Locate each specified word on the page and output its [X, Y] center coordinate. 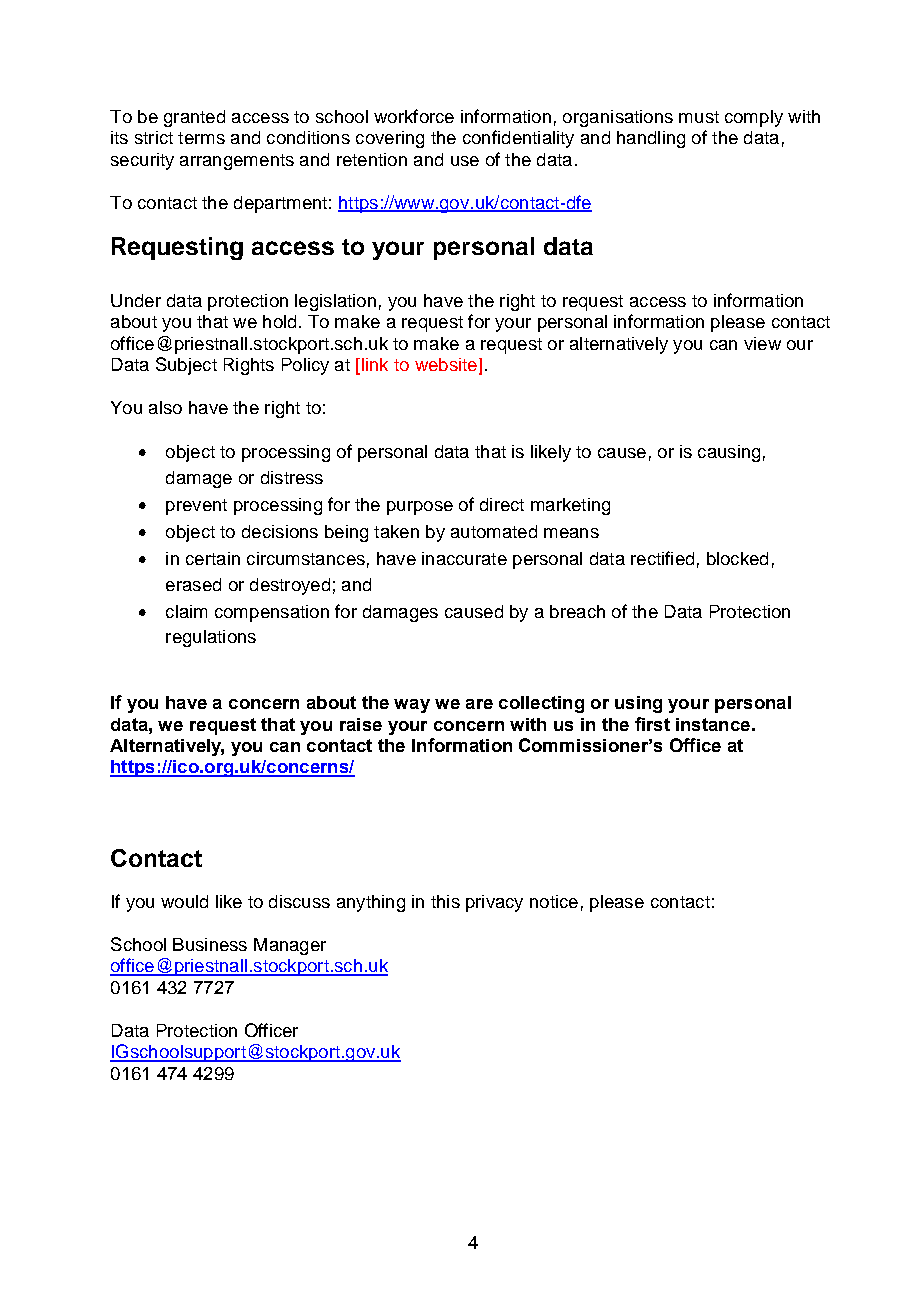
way [412, 706]
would [184, 901]
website [446, 364]
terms [201, 138]
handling [651, 139]
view [762, 343]
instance [713, 724]
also [165, 407]
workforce [414, 116]
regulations [211, 638]
